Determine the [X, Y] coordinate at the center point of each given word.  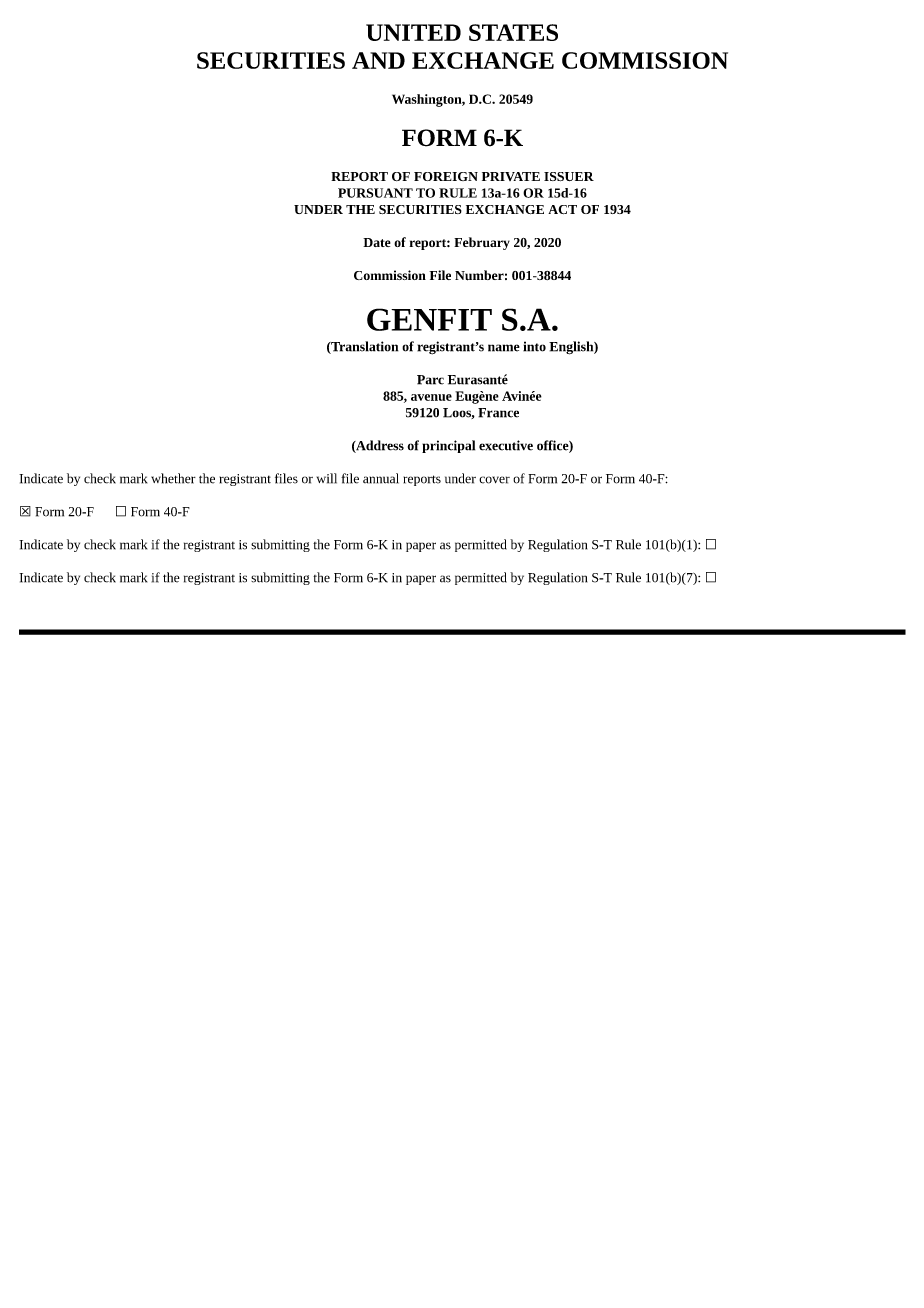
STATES [513, 32]
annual [381, 478]
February [482, 243]
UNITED [413, 32]
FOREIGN [446, 176]
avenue [431, 397]
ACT [562, 209]
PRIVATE [511, 176]
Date [377, 242]
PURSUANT [375, 193]
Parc [430, 380]
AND [378, 60]
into [534, 346]
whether [173, 478]
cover [494, 480]
